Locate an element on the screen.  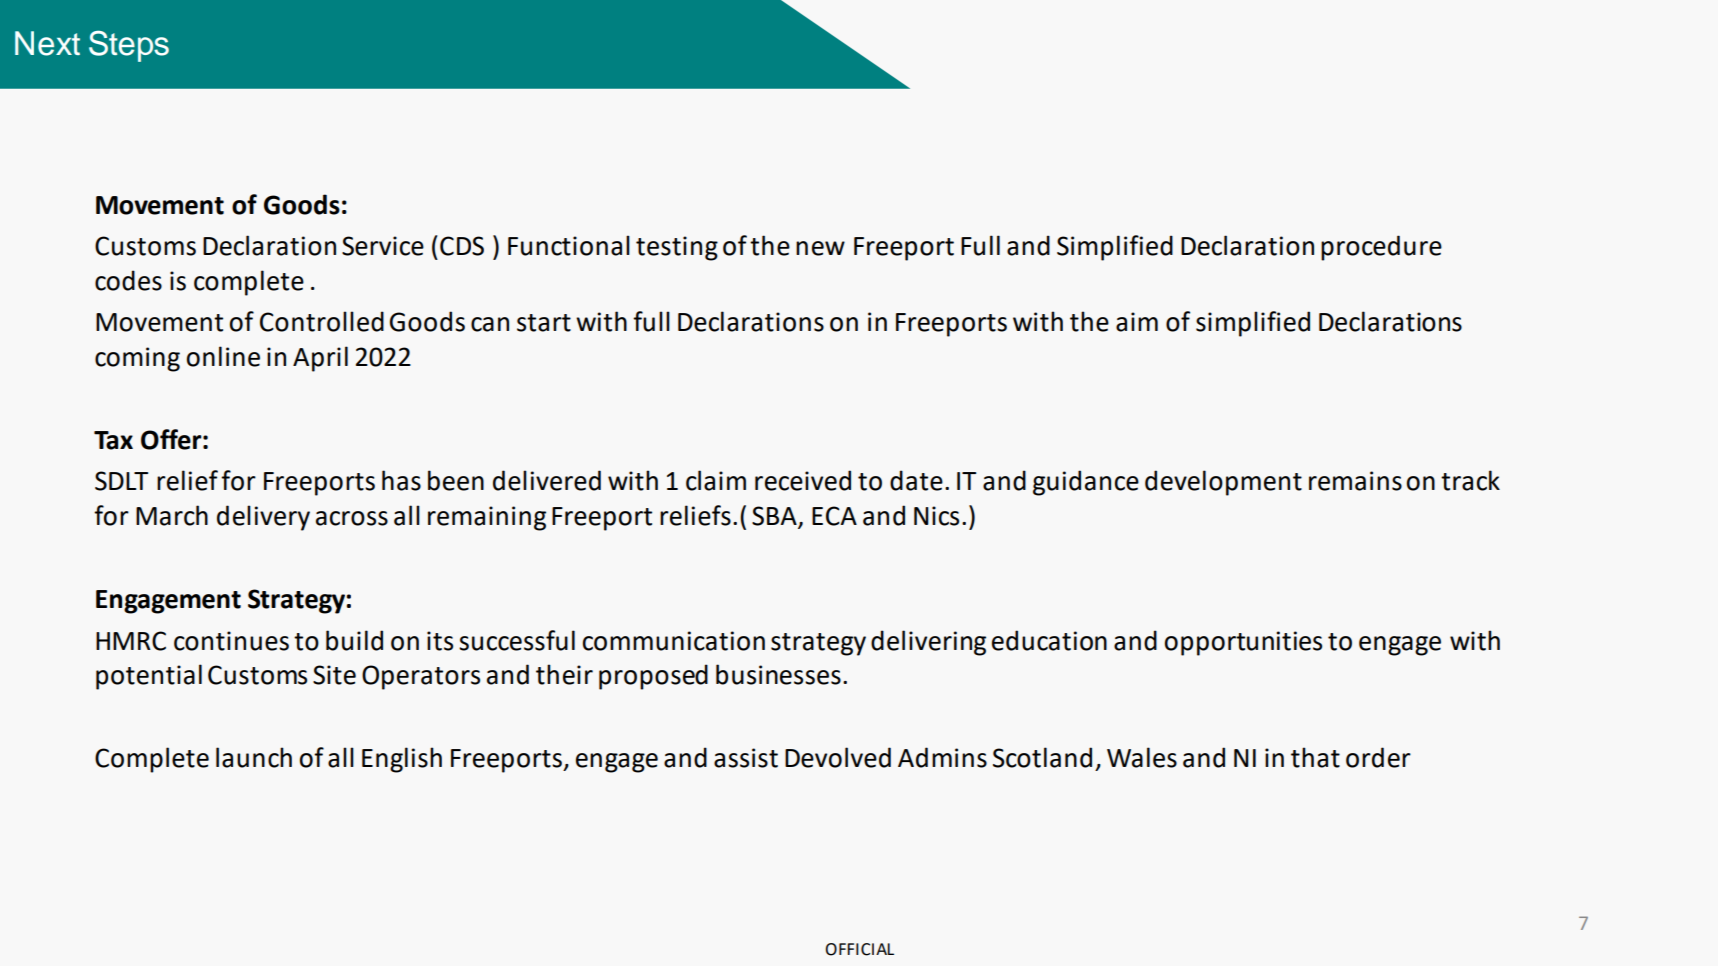
March is located at coordinates (172, 515).
